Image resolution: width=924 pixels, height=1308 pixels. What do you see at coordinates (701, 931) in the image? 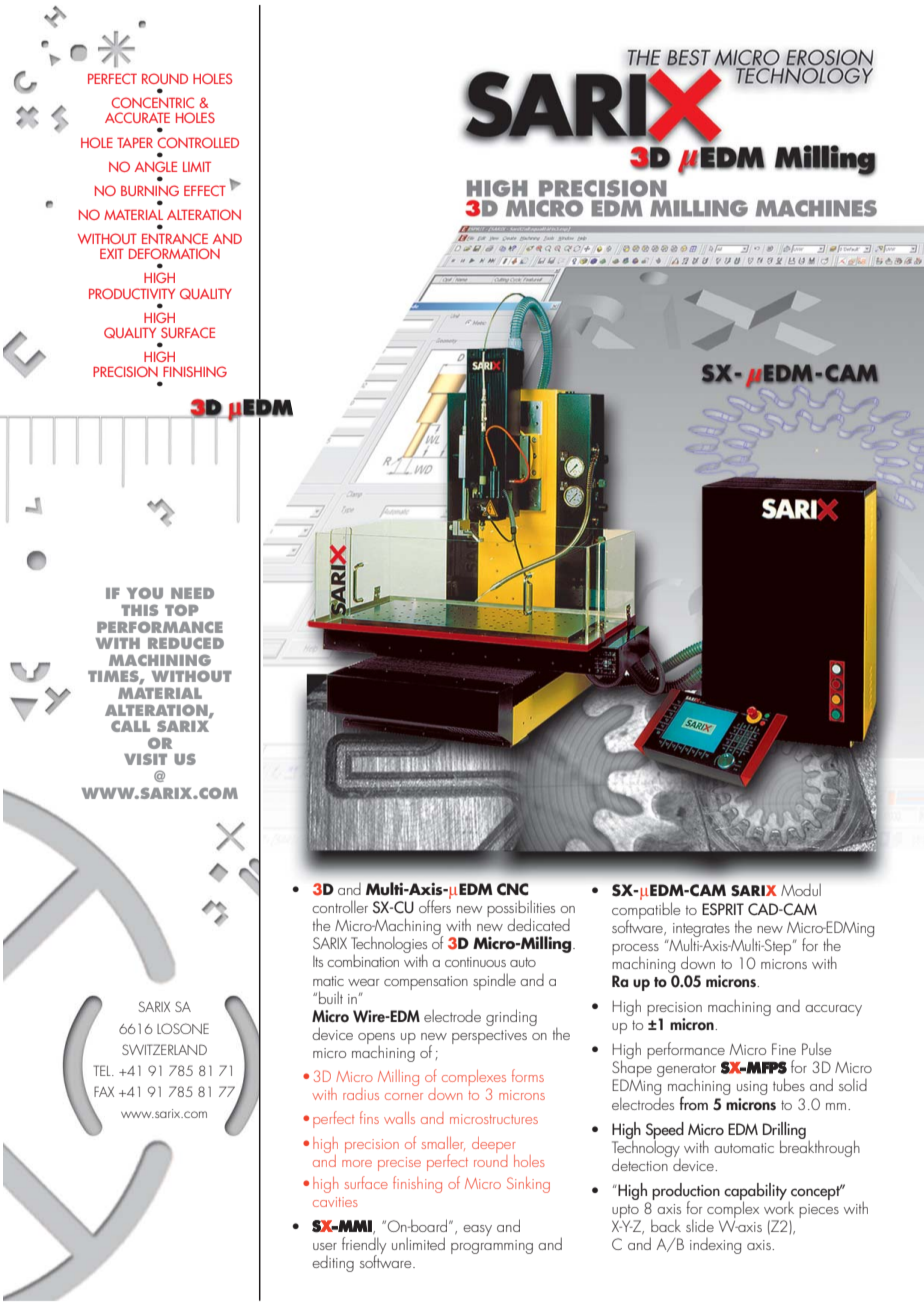
I see `integrates` at bounding box center [701, 931].
